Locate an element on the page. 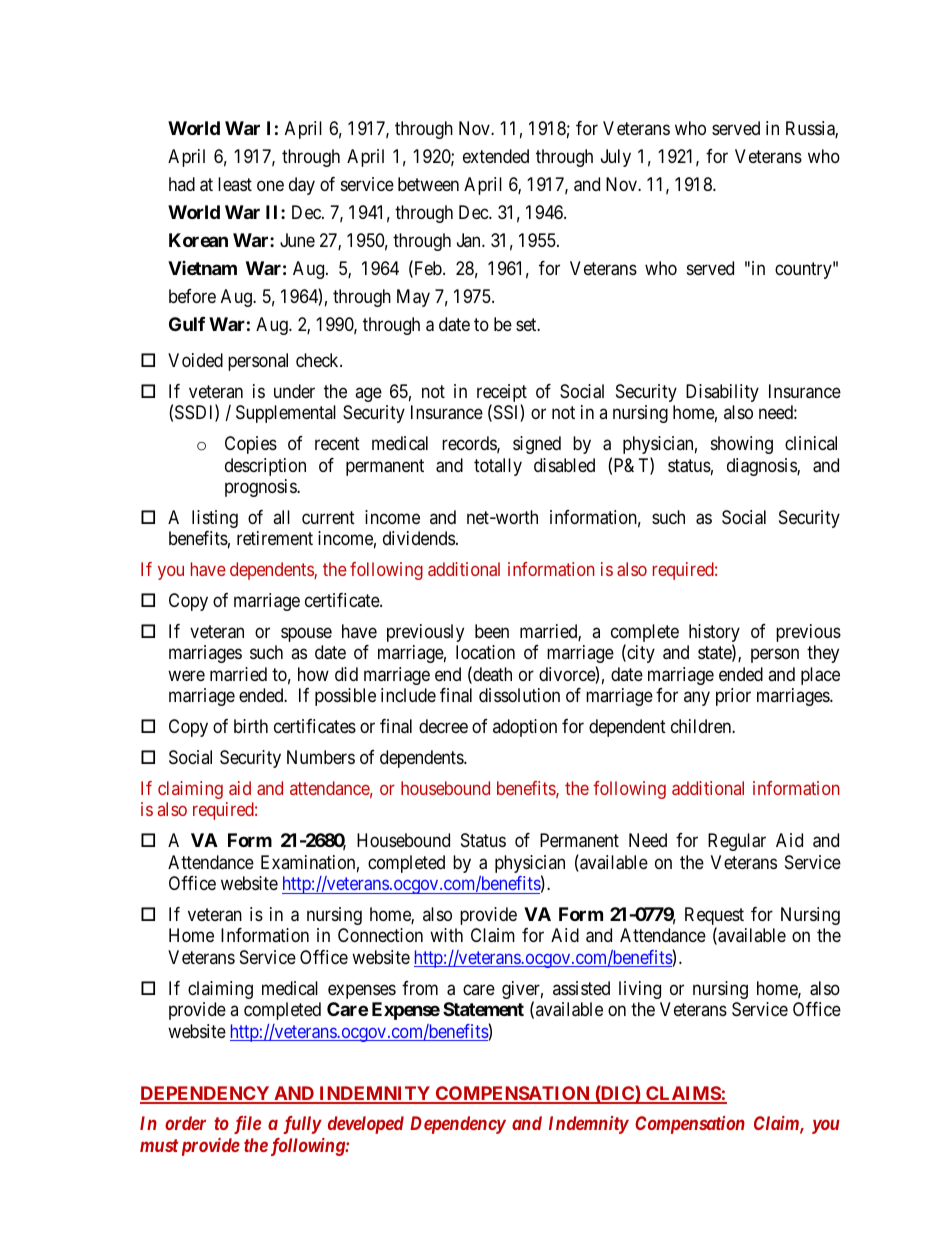  Copies is located at coordinates (251, 445).
